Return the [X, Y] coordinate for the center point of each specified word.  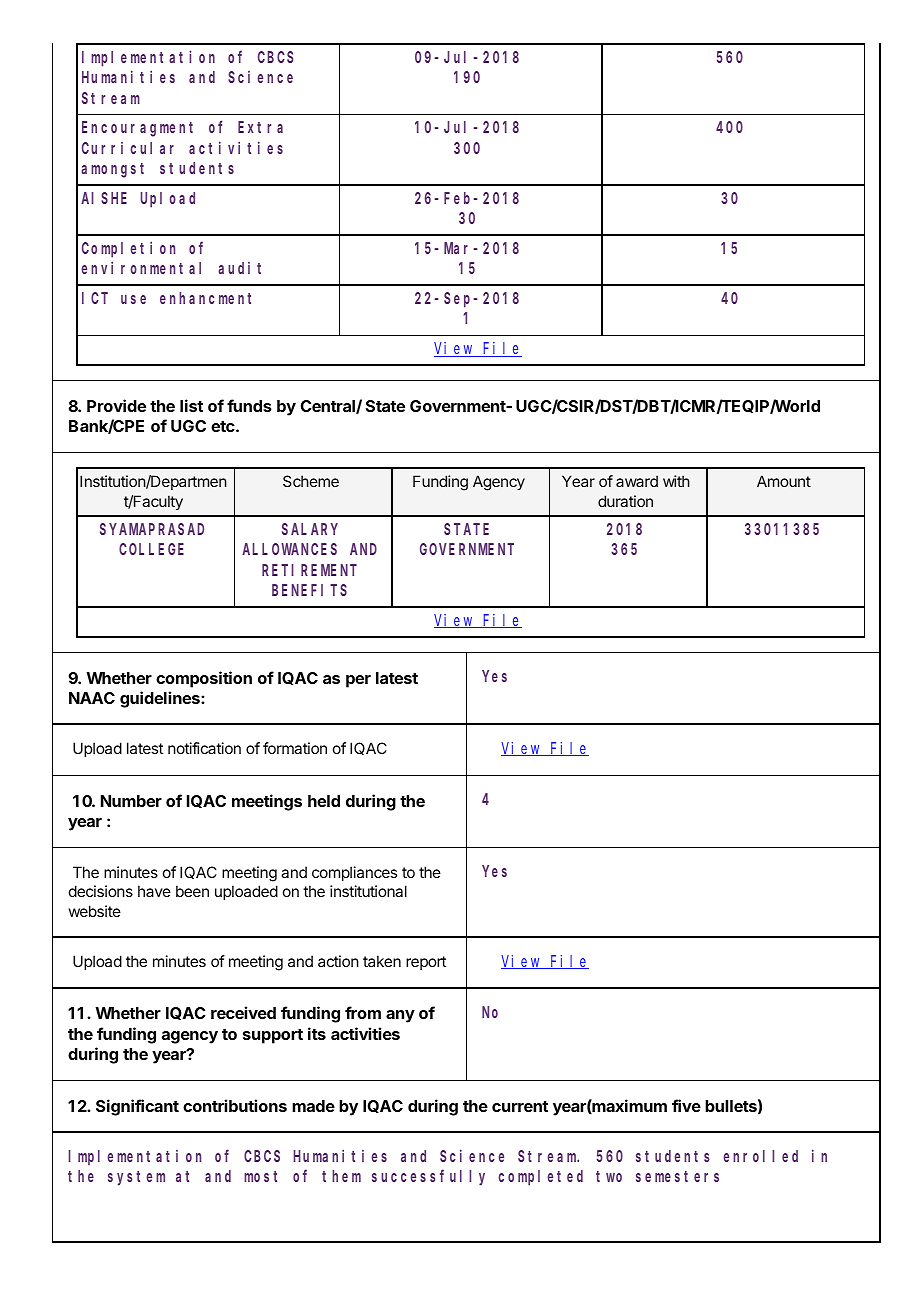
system [136, 1178]
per [358, 681]
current [520, 1106]
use [133, 299]
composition [204, 679]
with [676, 481]
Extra [260, 127]
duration [625, 501]
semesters [677, 1176]
